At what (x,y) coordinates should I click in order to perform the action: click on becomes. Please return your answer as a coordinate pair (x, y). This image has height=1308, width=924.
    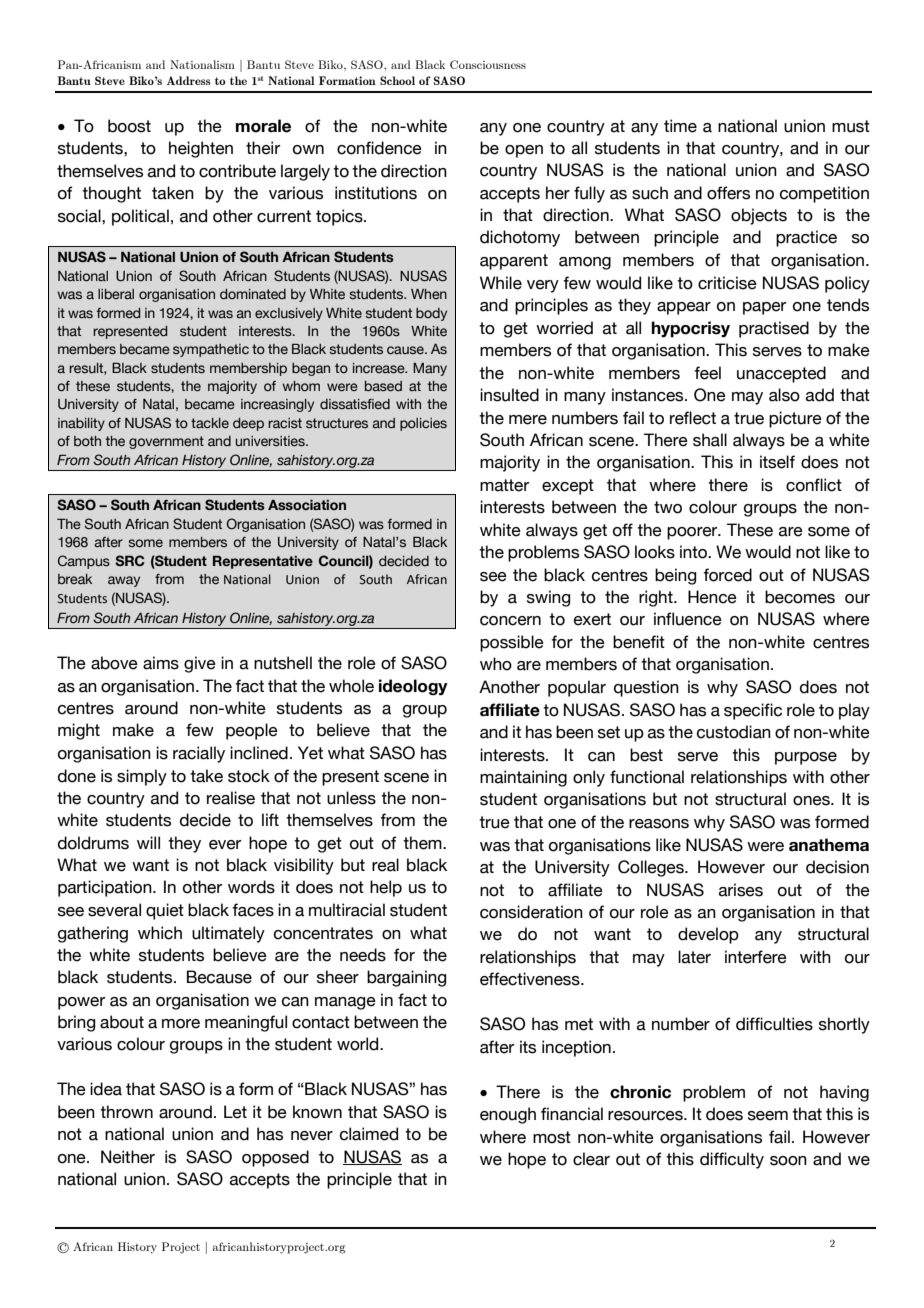
    Looking at the image, I should click on (800, 597).
